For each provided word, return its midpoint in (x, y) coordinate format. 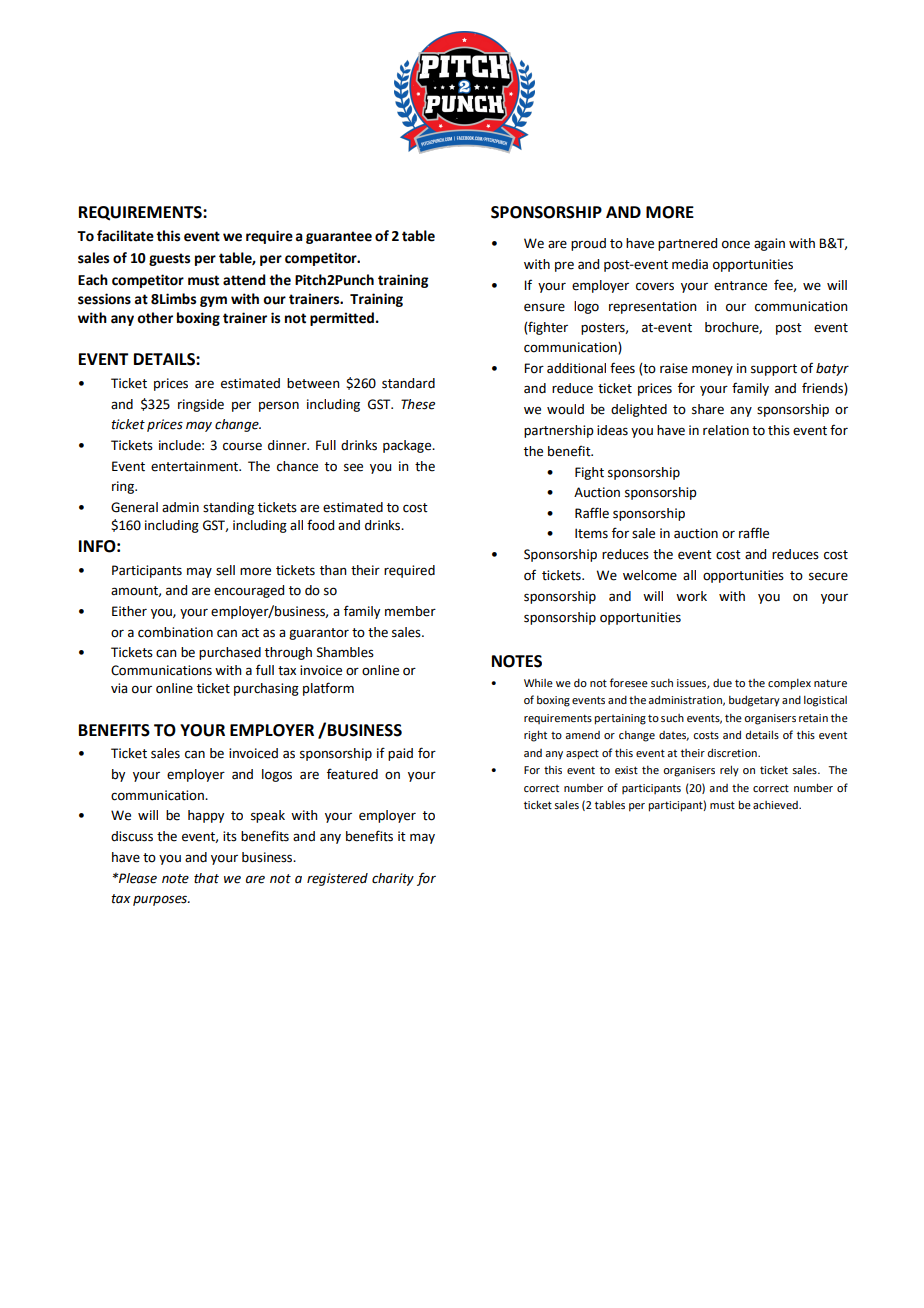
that (206, 878)
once (736, 244)
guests (169, 259)
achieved (776, 805)
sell (225, 570)
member (410, 611)
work (691, 596)
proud (588, 244)
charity (393, 879)
